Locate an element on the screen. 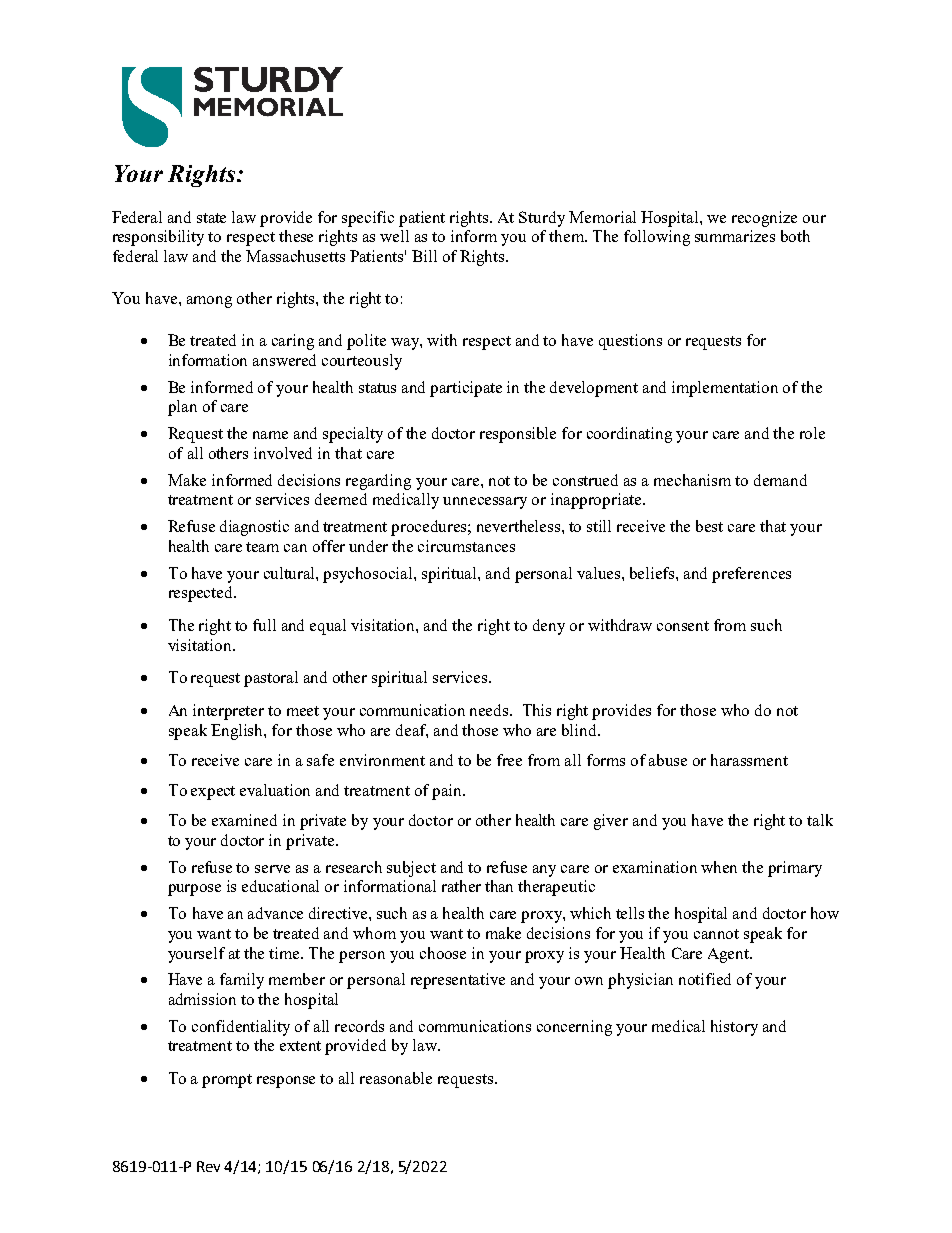 The width and height of the screenshot is (952, 1233). implementation is located at coordinates (725, 389).
